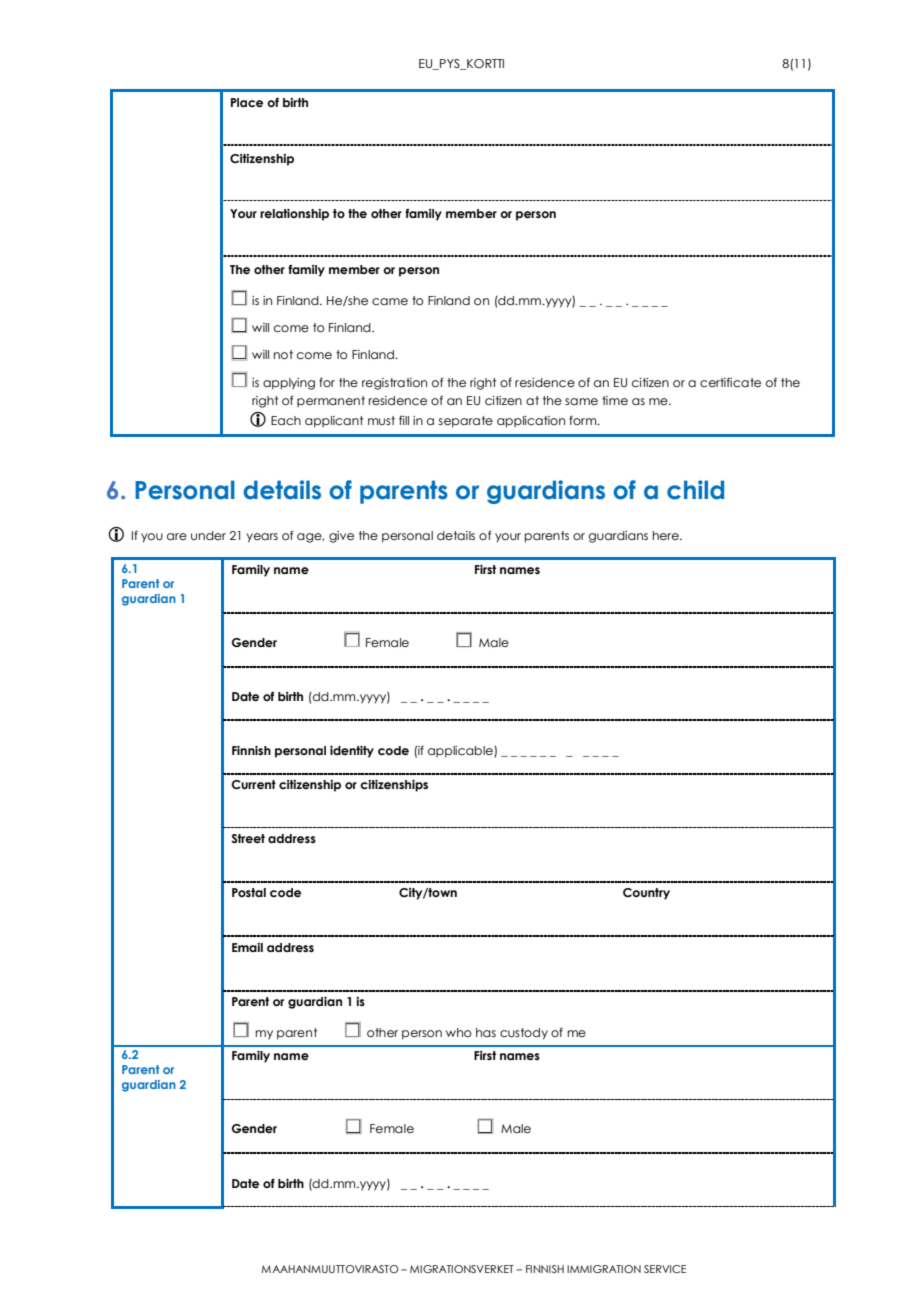 The width and height of the screenshot is (924, 1308). I want to click on here, so click(667, 535).
